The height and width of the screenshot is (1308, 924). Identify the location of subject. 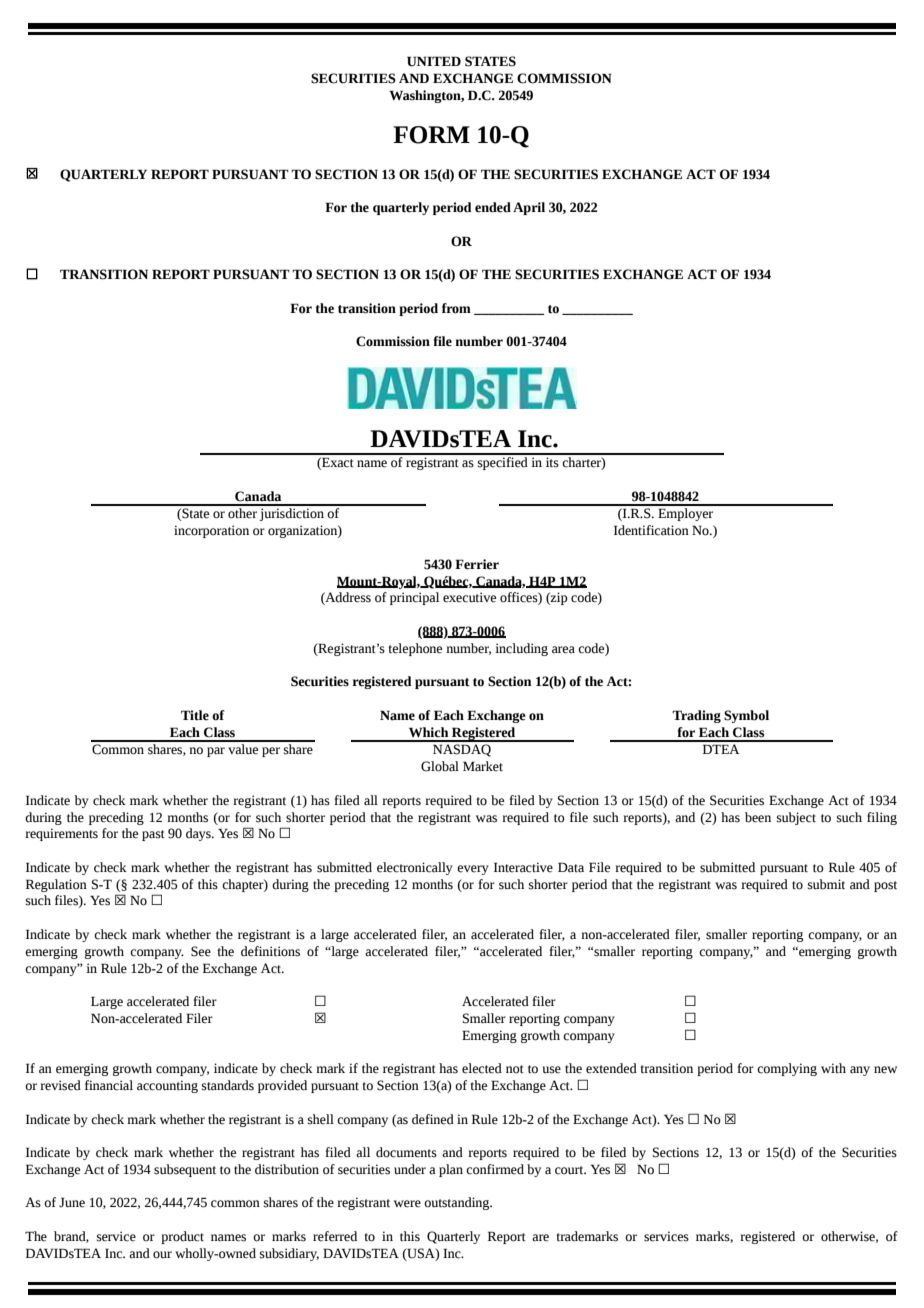
(796, 818).
